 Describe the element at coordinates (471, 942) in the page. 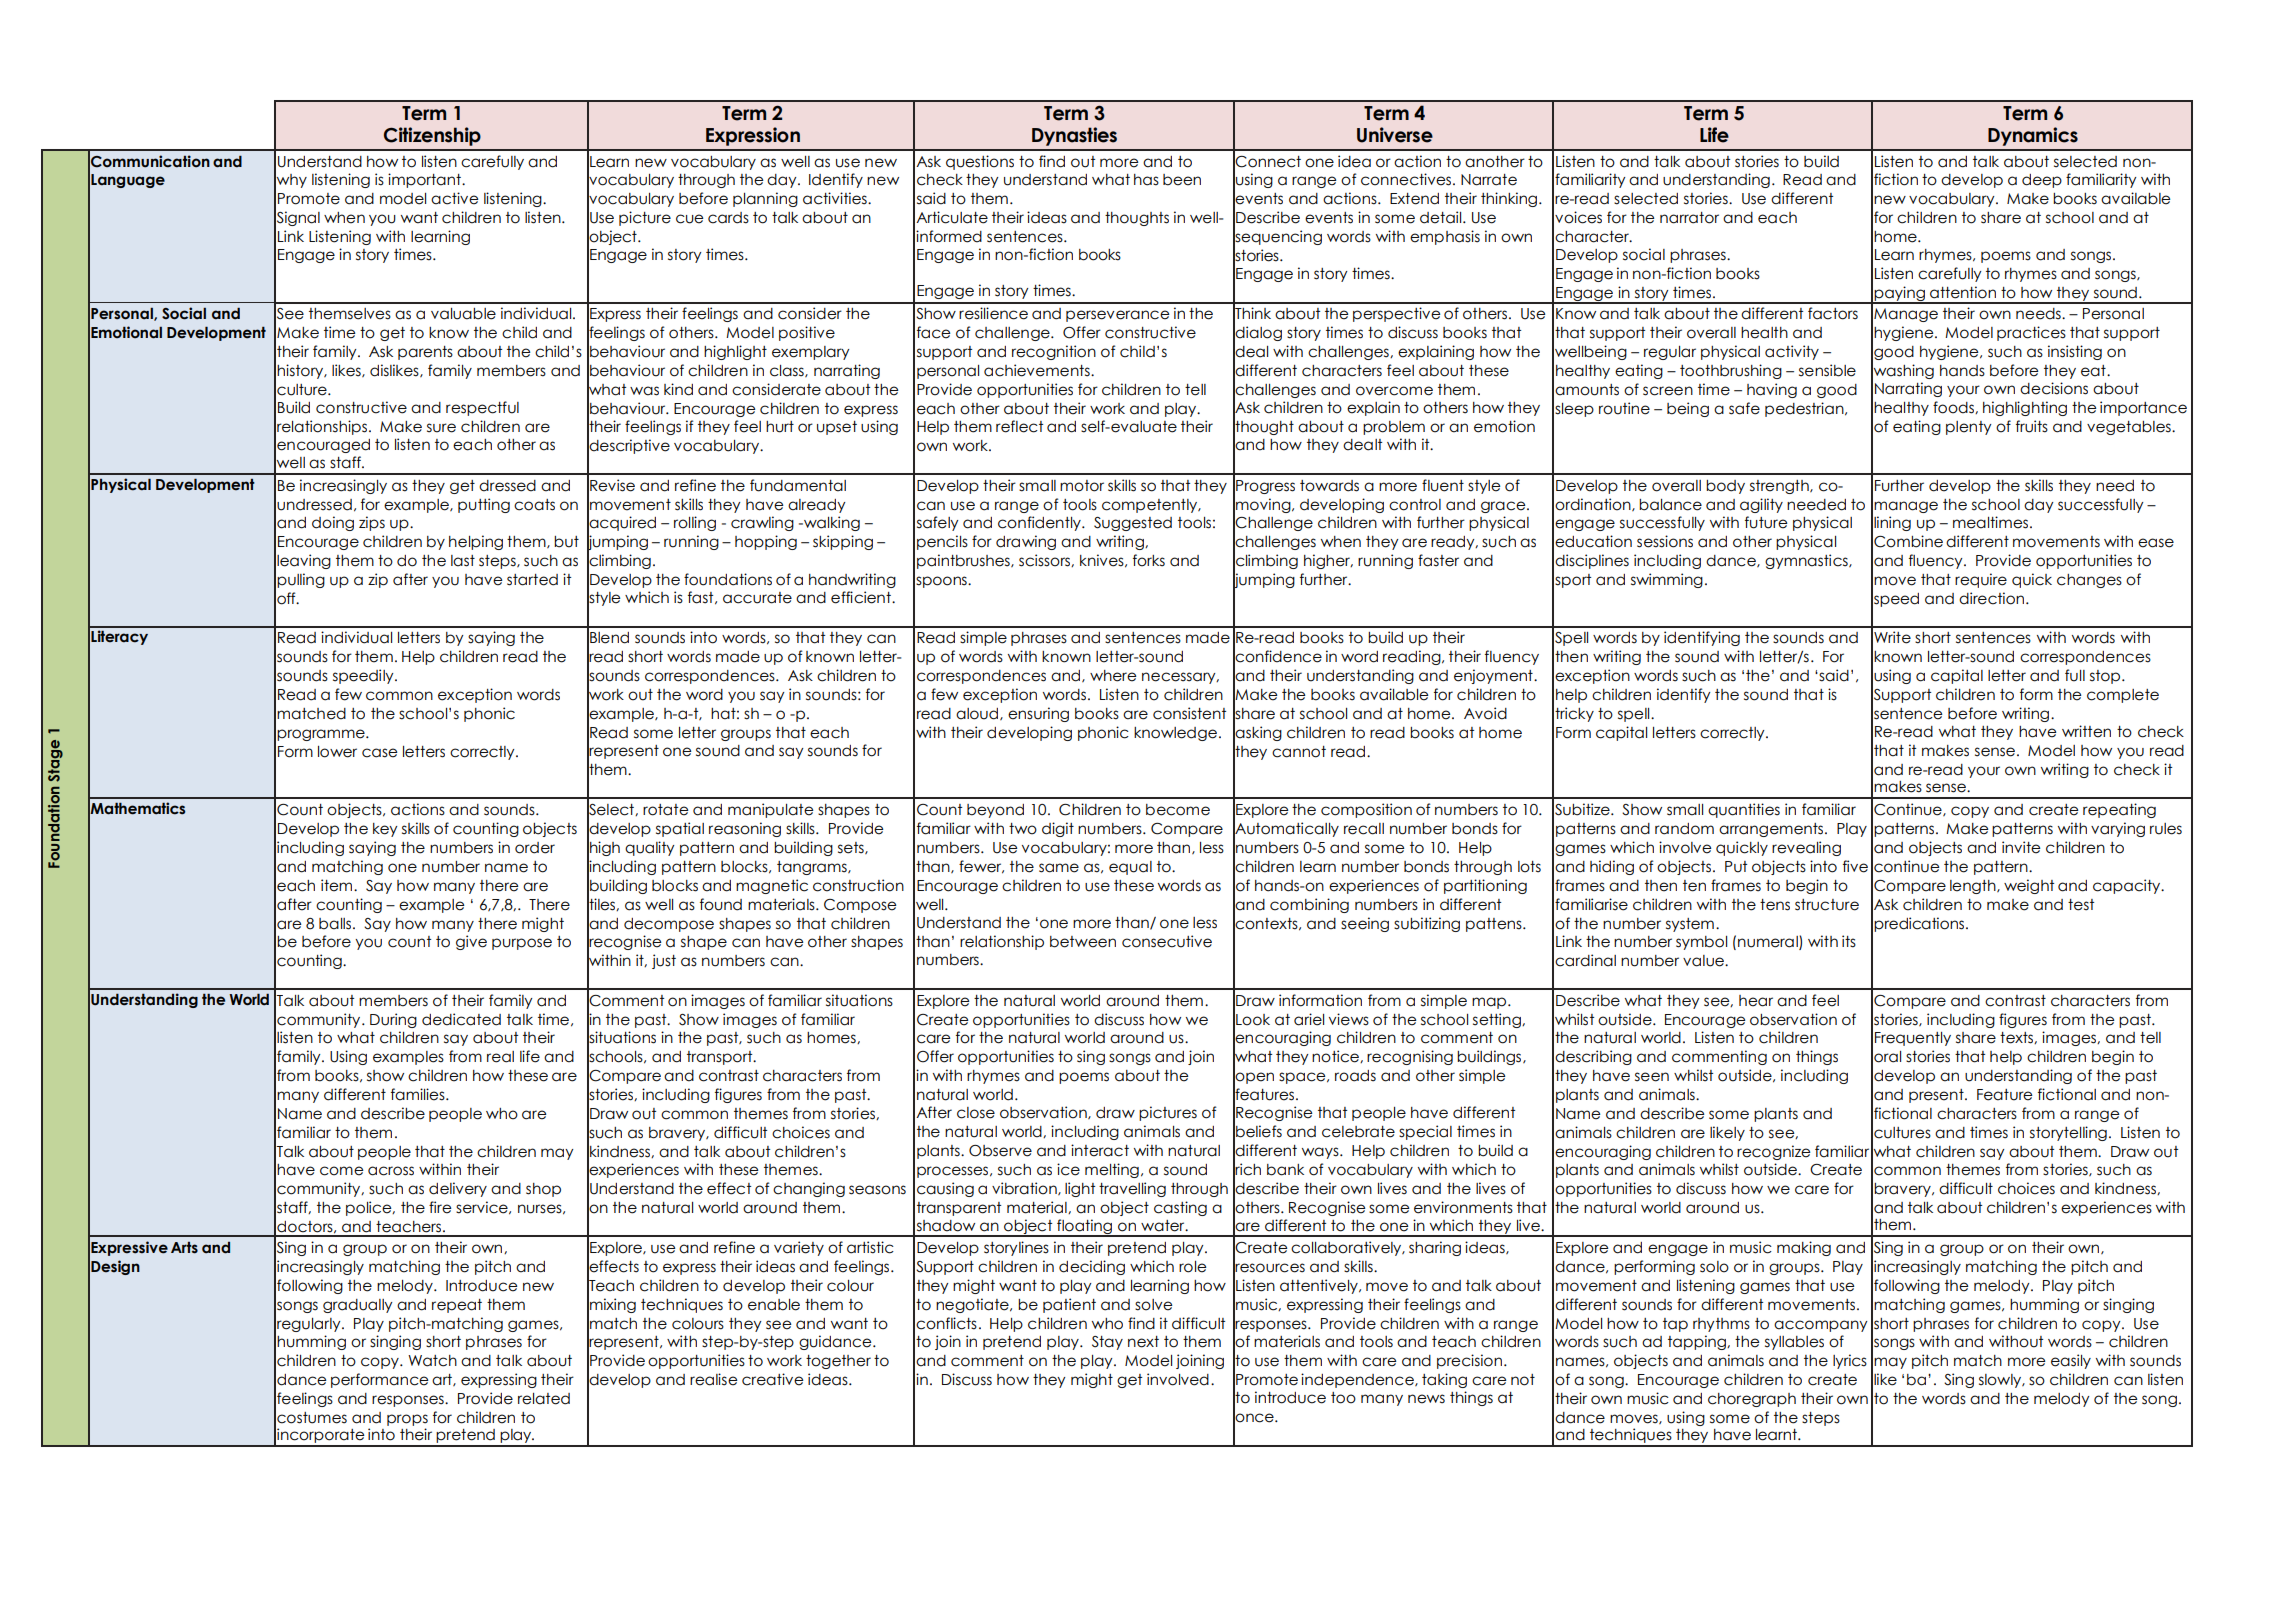

I see `give` at that location.
